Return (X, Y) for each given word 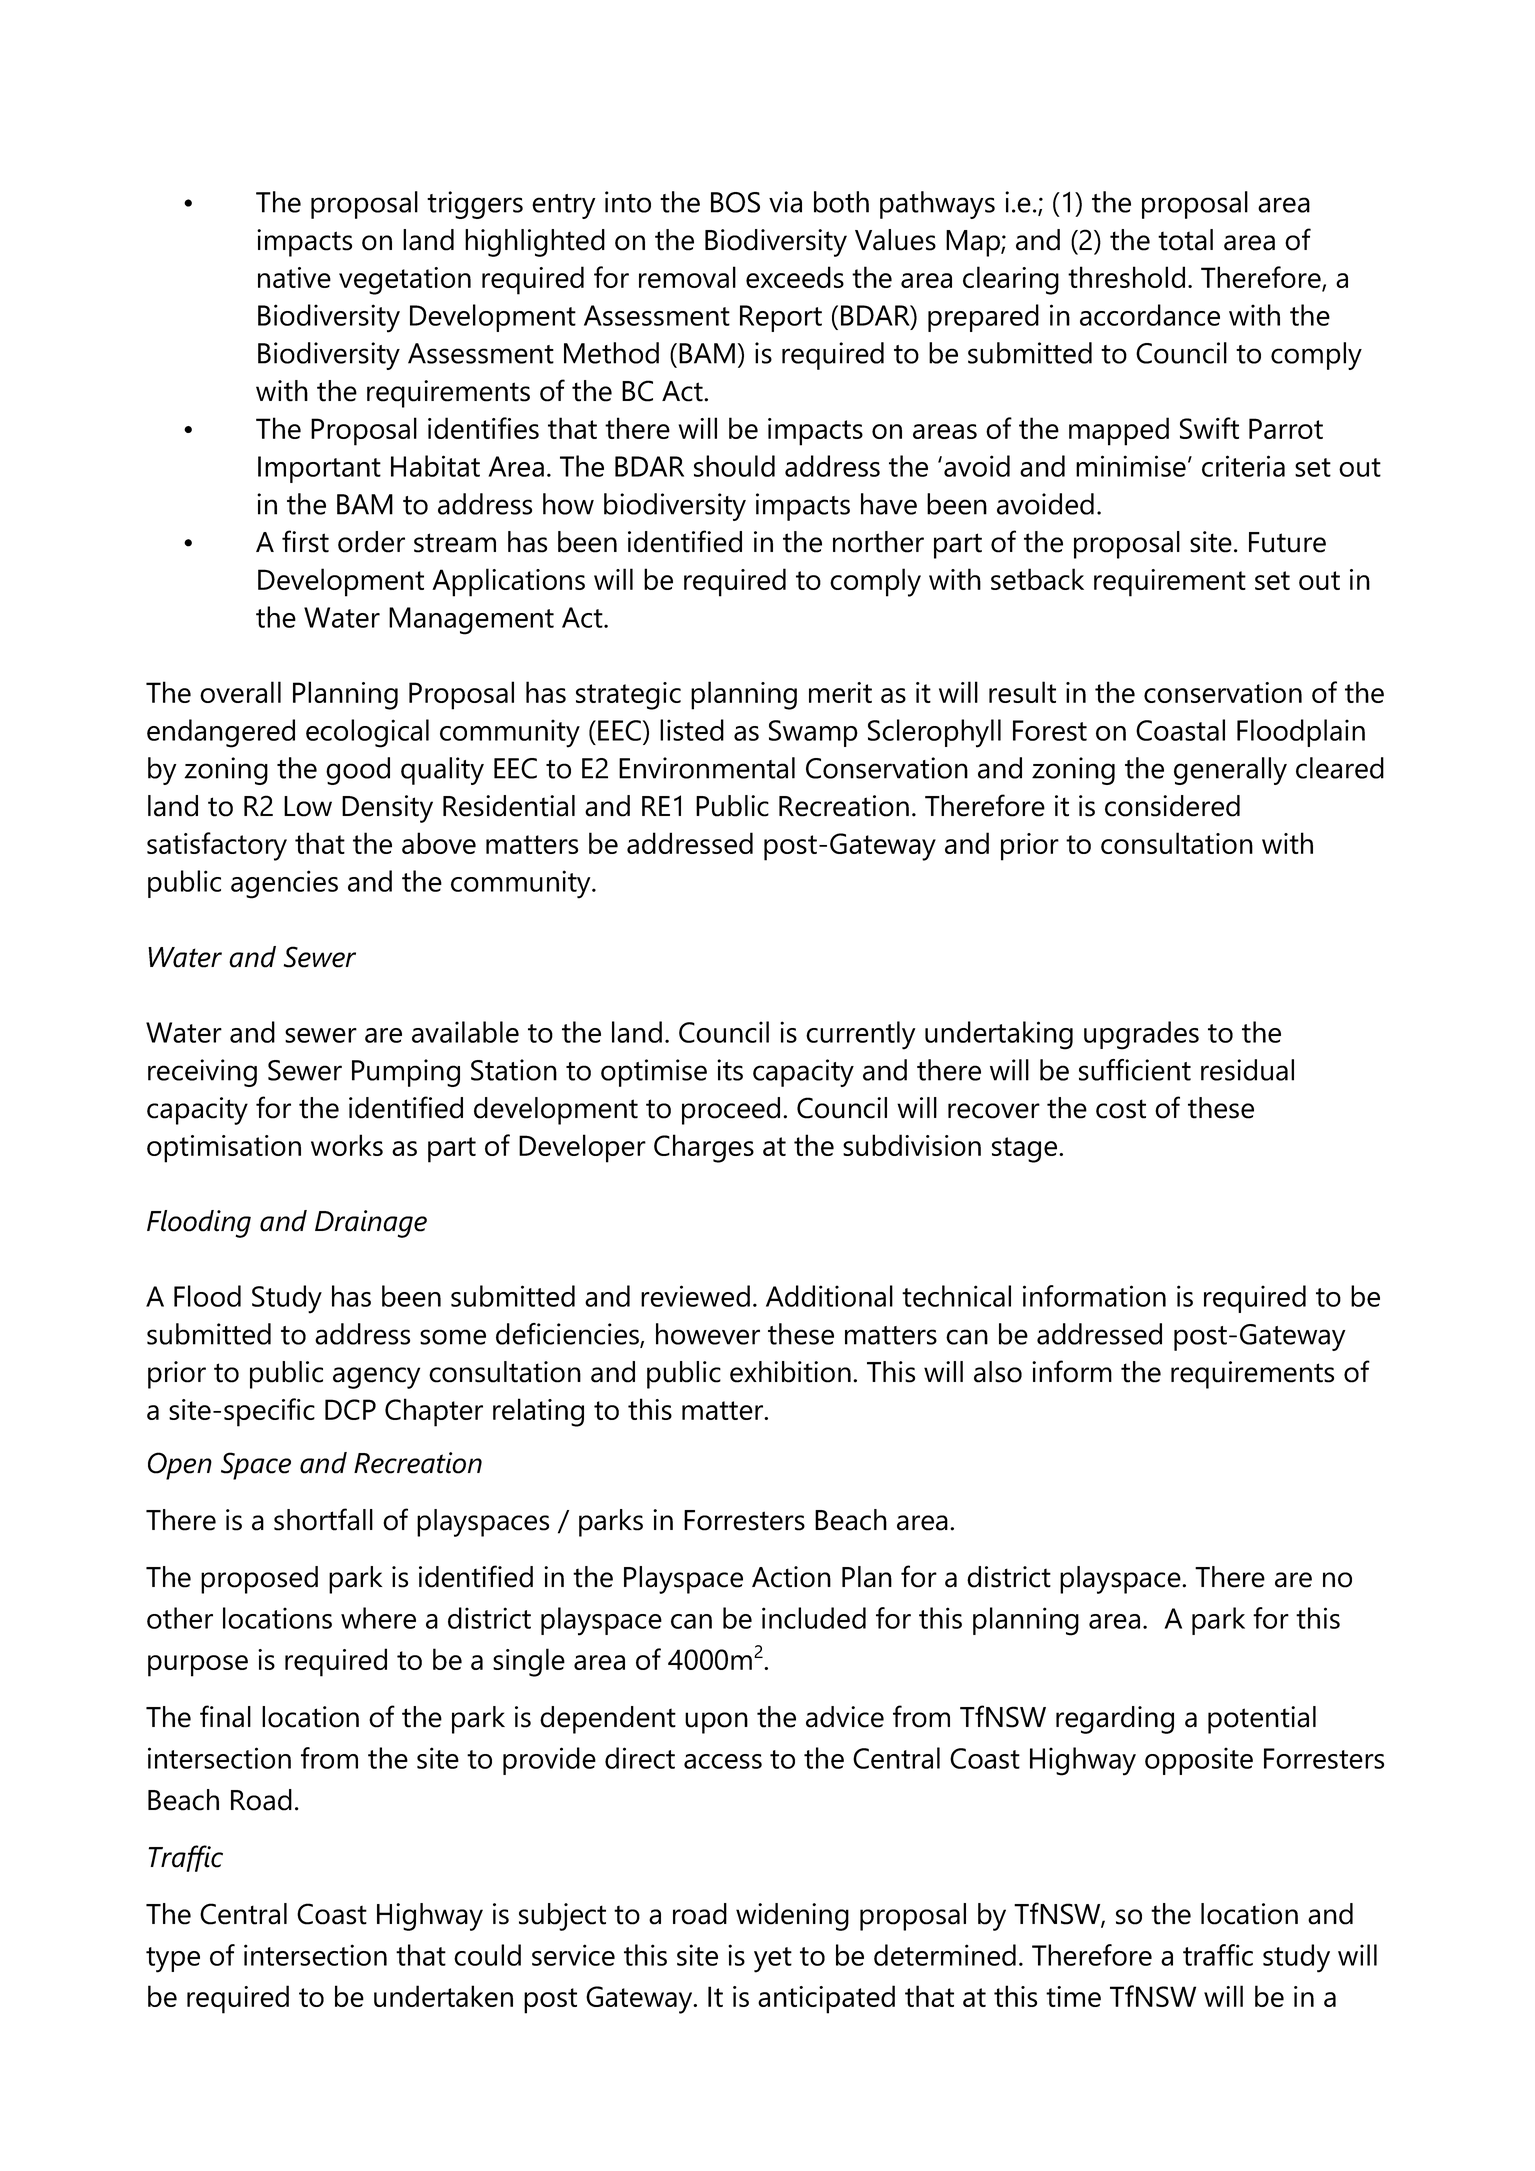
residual (1247, 1070)
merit (840, 692)
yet (773, 1960)
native (294, 277)
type (173, 1960)
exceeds (795, 277)
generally (1230, 771)
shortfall (323, 1519)
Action (791, 1577)
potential (1262, 1720)
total (1185, 240)
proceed (731, 1111)
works (347, 1145)
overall (240, 692)
